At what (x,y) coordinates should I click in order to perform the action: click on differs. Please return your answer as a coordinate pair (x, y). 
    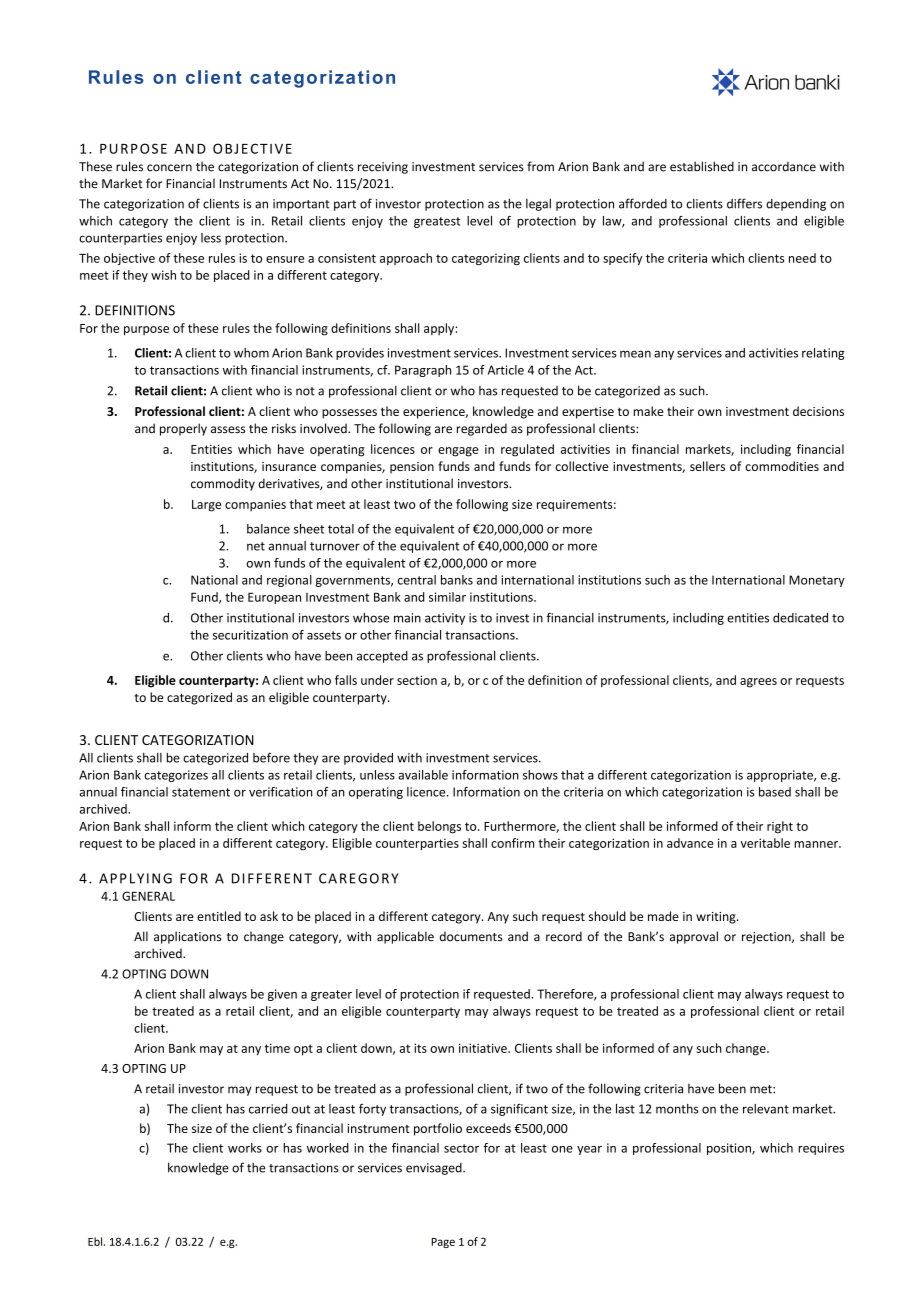
    Looking at the image, I should click on (744, 203).
